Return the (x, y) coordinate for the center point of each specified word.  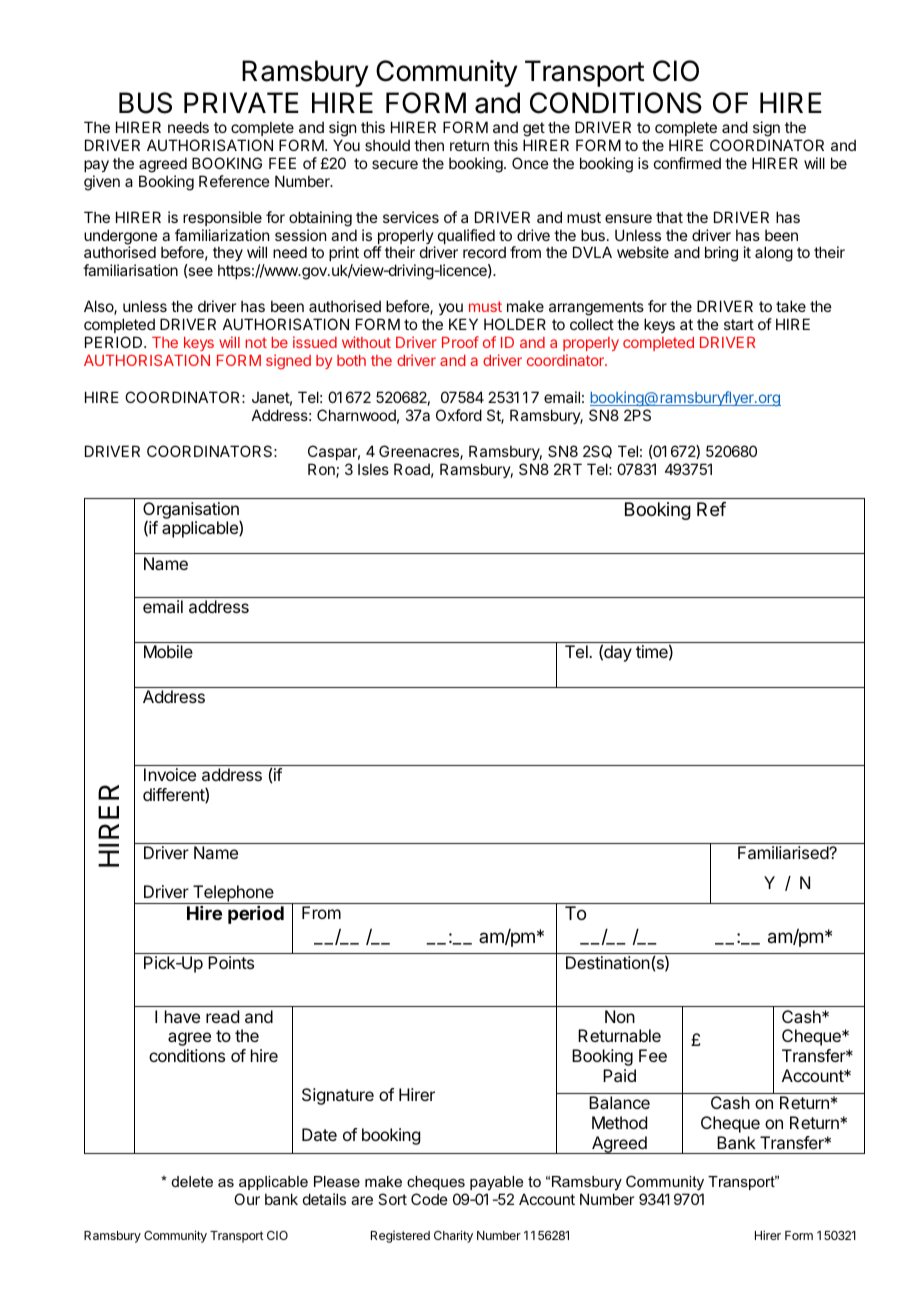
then (429, 145)
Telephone (233, 894)
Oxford (459, 415)
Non (620, 1016)
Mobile (168, 651)
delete (192, 1181)
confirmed (687, 163)
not (256, 342)
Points (231, 962)
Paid (619, 1075)
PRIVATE (241, 102)
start (739, 324)
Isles (373, 469)
